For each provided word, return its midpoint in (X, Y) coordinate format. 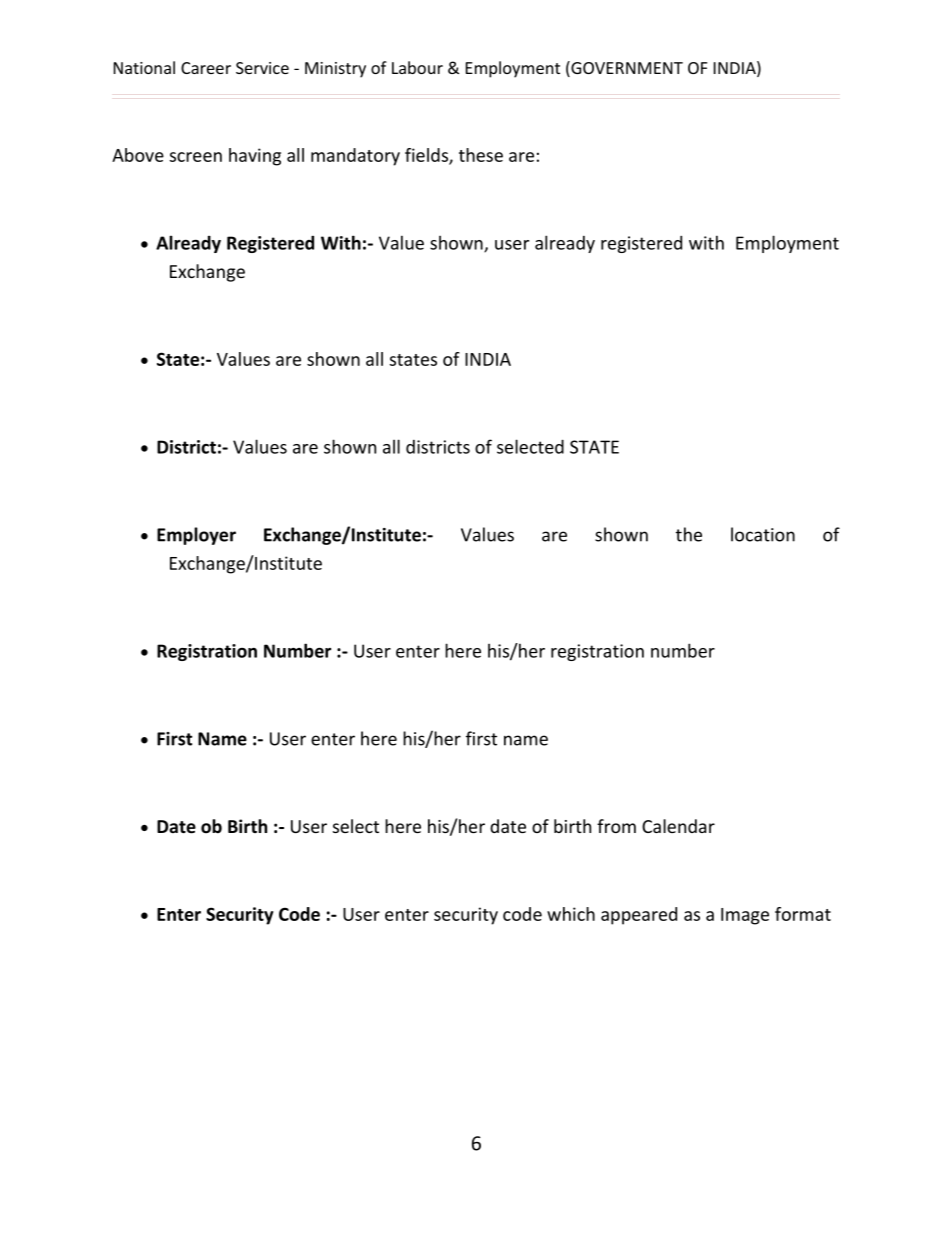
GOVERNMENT (626, 69)
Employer (196, 536)
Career (206, 68)
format (803, 914)
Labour (417, 67)
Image (745, 916)
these (481, 155)
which (571, 914)
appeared (639, 916)
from (616, 826)
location (763, 534)
